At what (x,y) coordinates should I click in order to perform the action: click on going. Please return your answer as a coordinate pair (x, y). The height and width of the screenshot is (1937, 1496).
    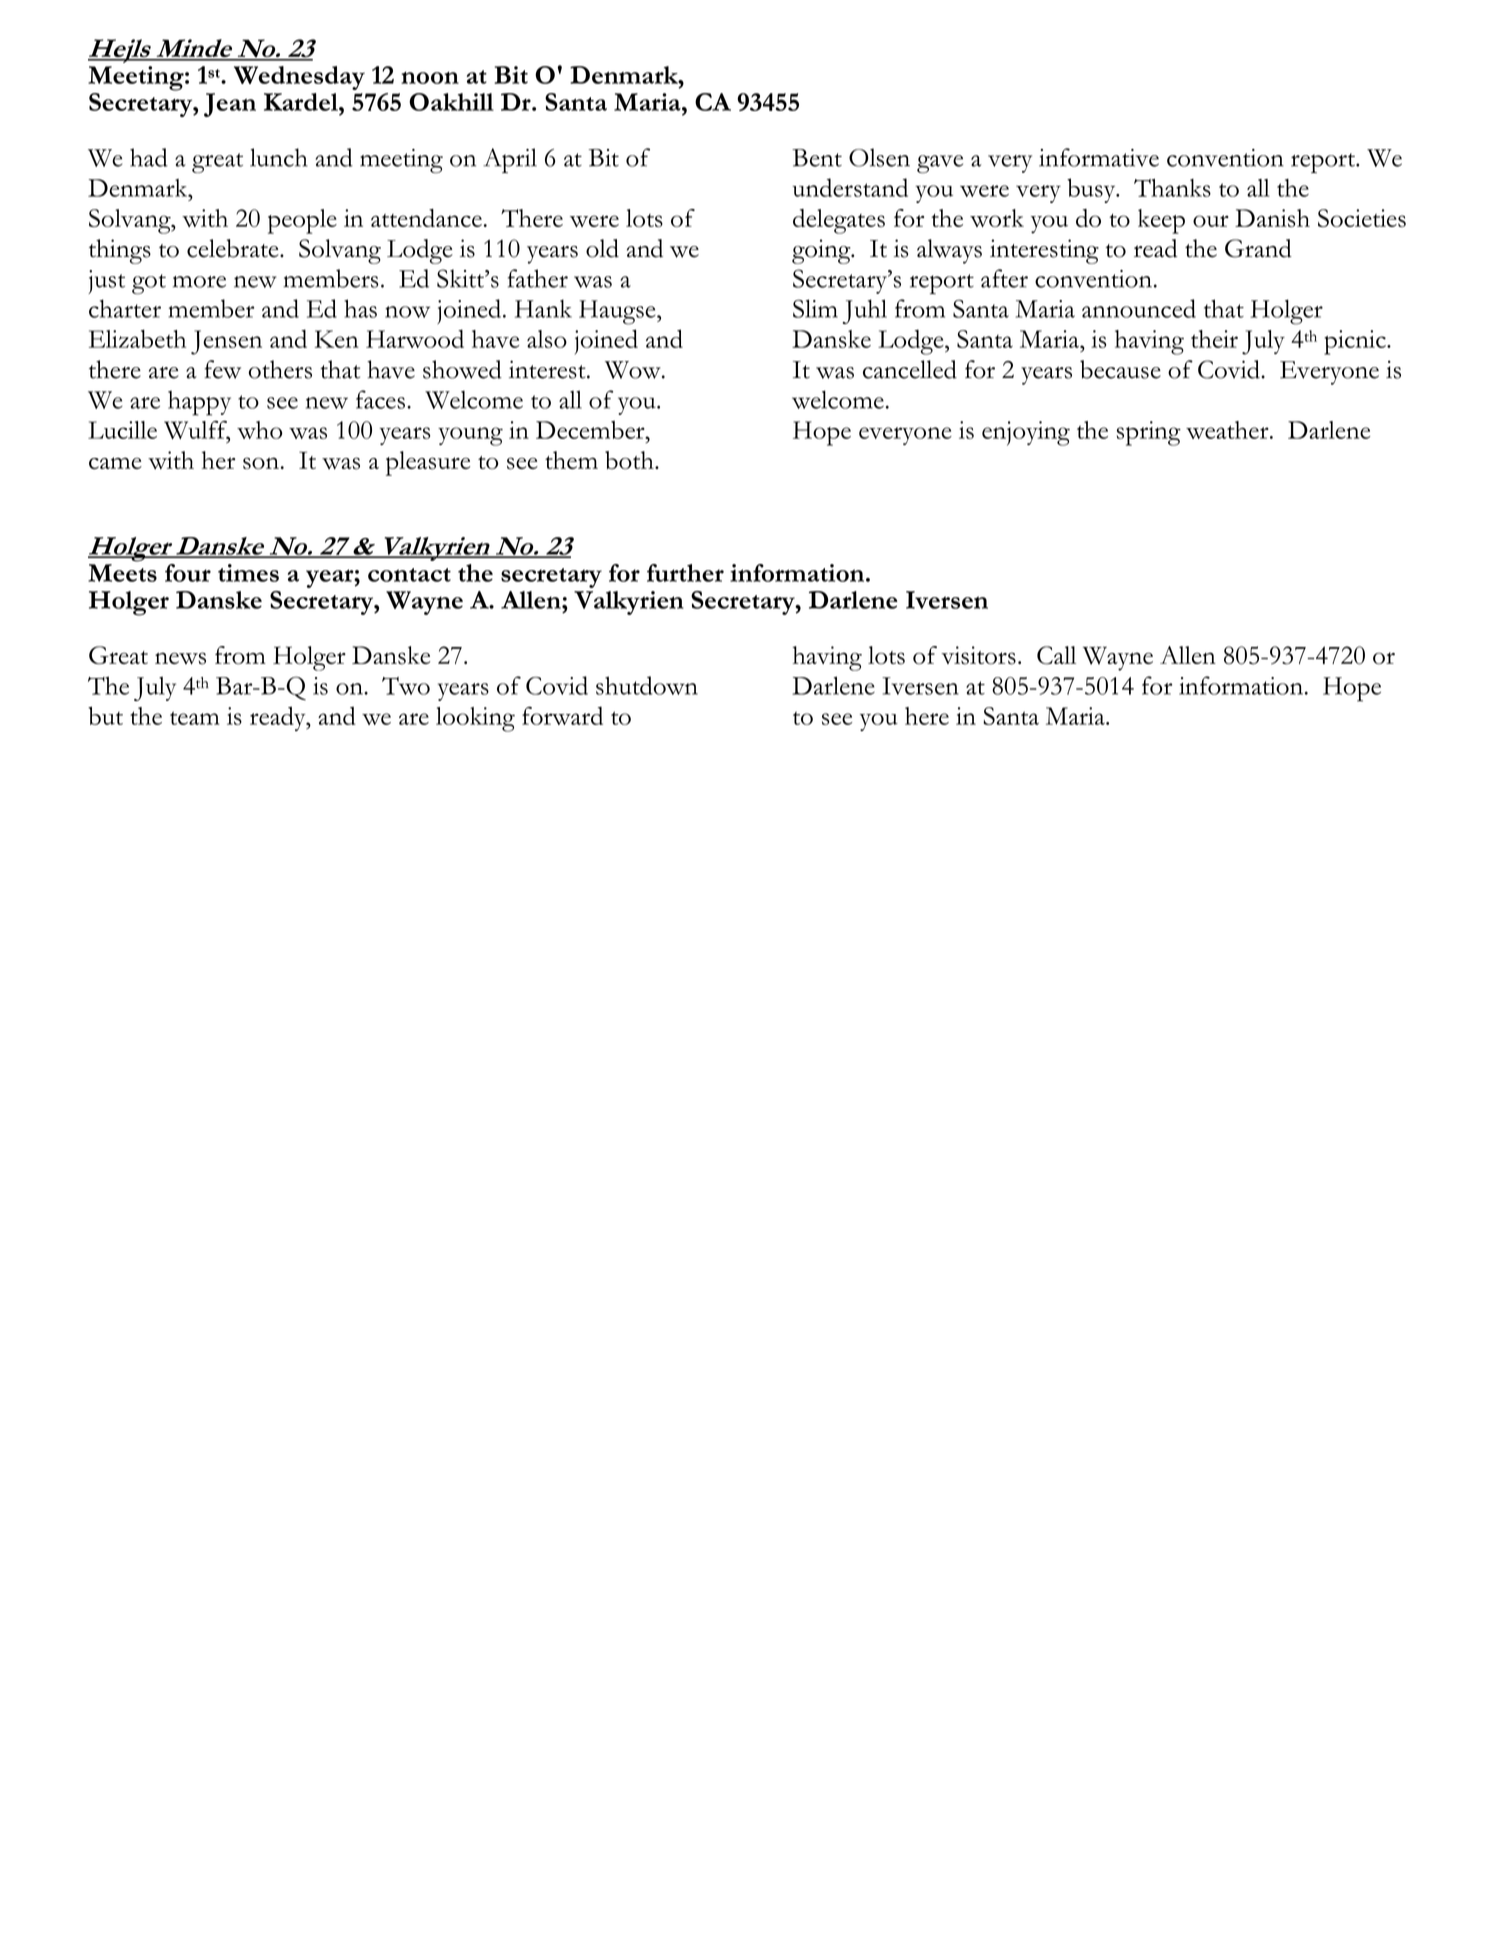
    Looking at the image, I should click on (822, 251).
